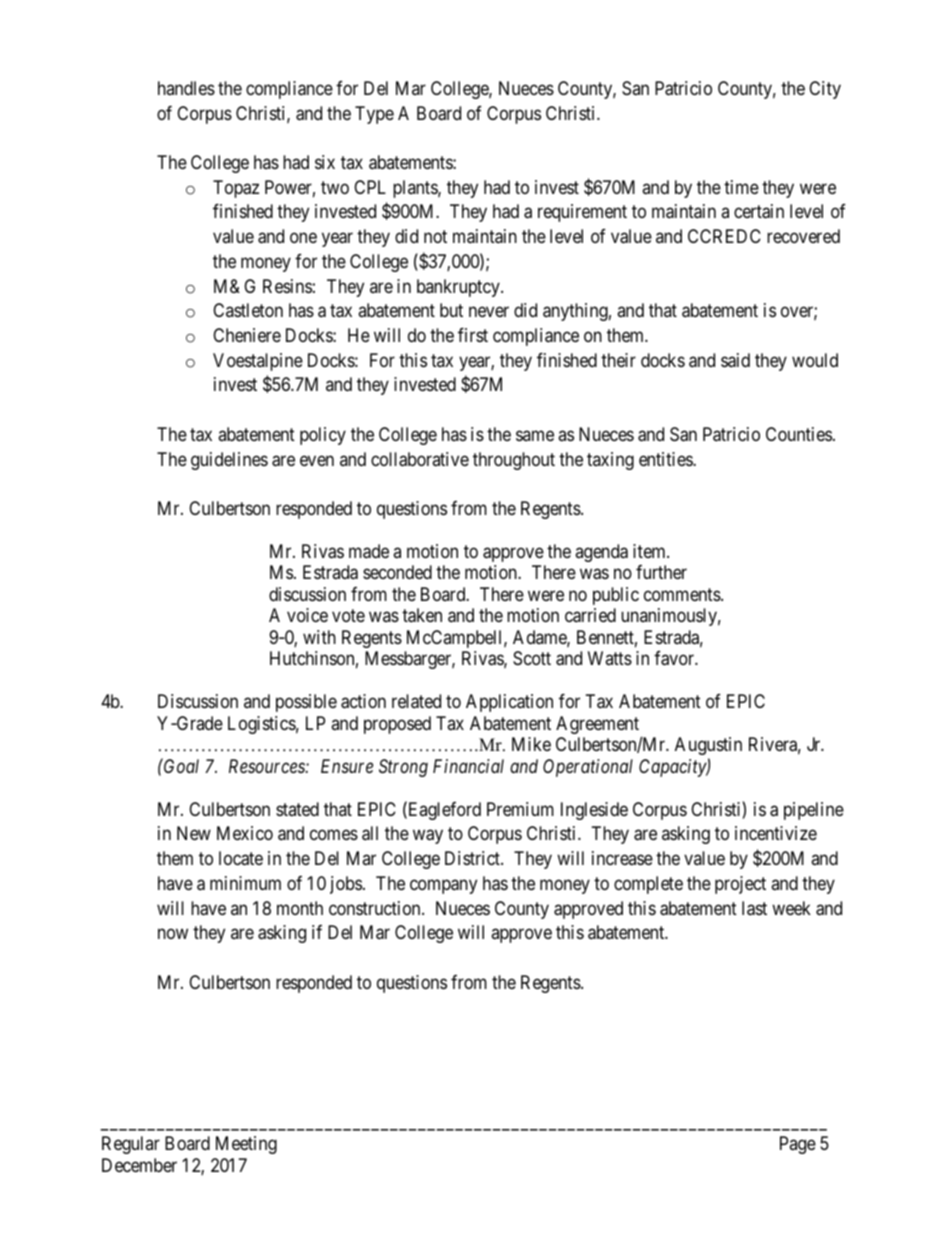 This screenshot has height=1233, width=952. Describe the element at coordinates (307, 615) in the screenshot. I see `voice` at that location.
